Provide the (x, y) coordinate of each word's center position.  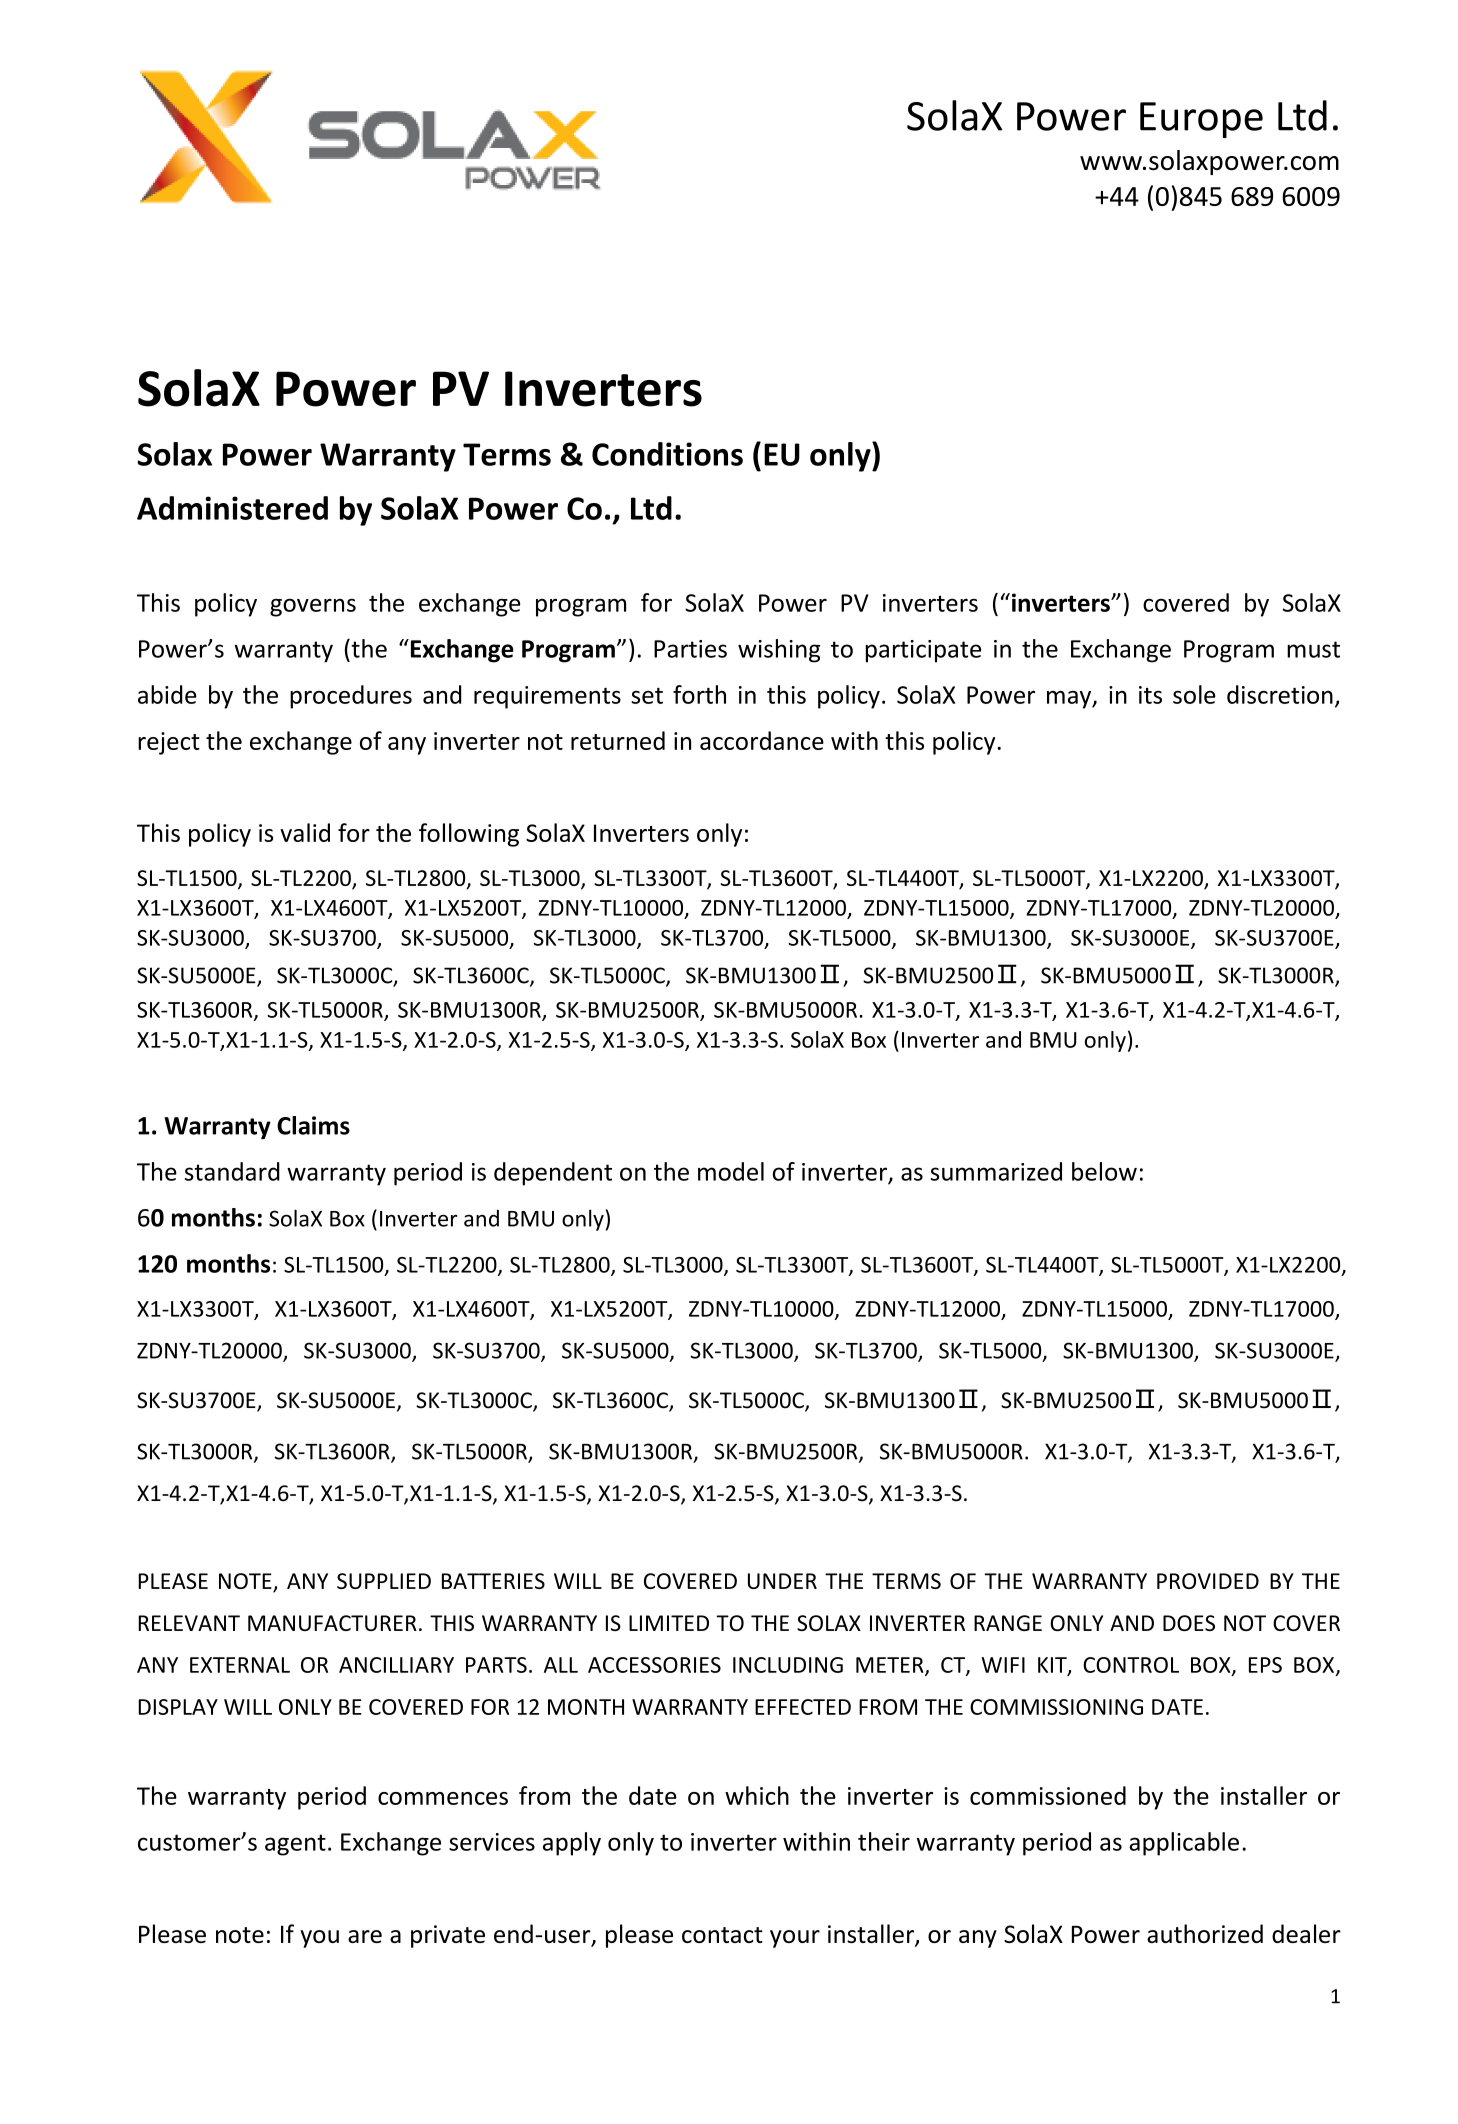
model (731, 1171)
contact (722, 1935)
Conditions (667, 454)
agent (295, 1845)
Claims (313, 1125)
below (1104, 1171)
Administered (232, 508)
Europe (1201, 120)
